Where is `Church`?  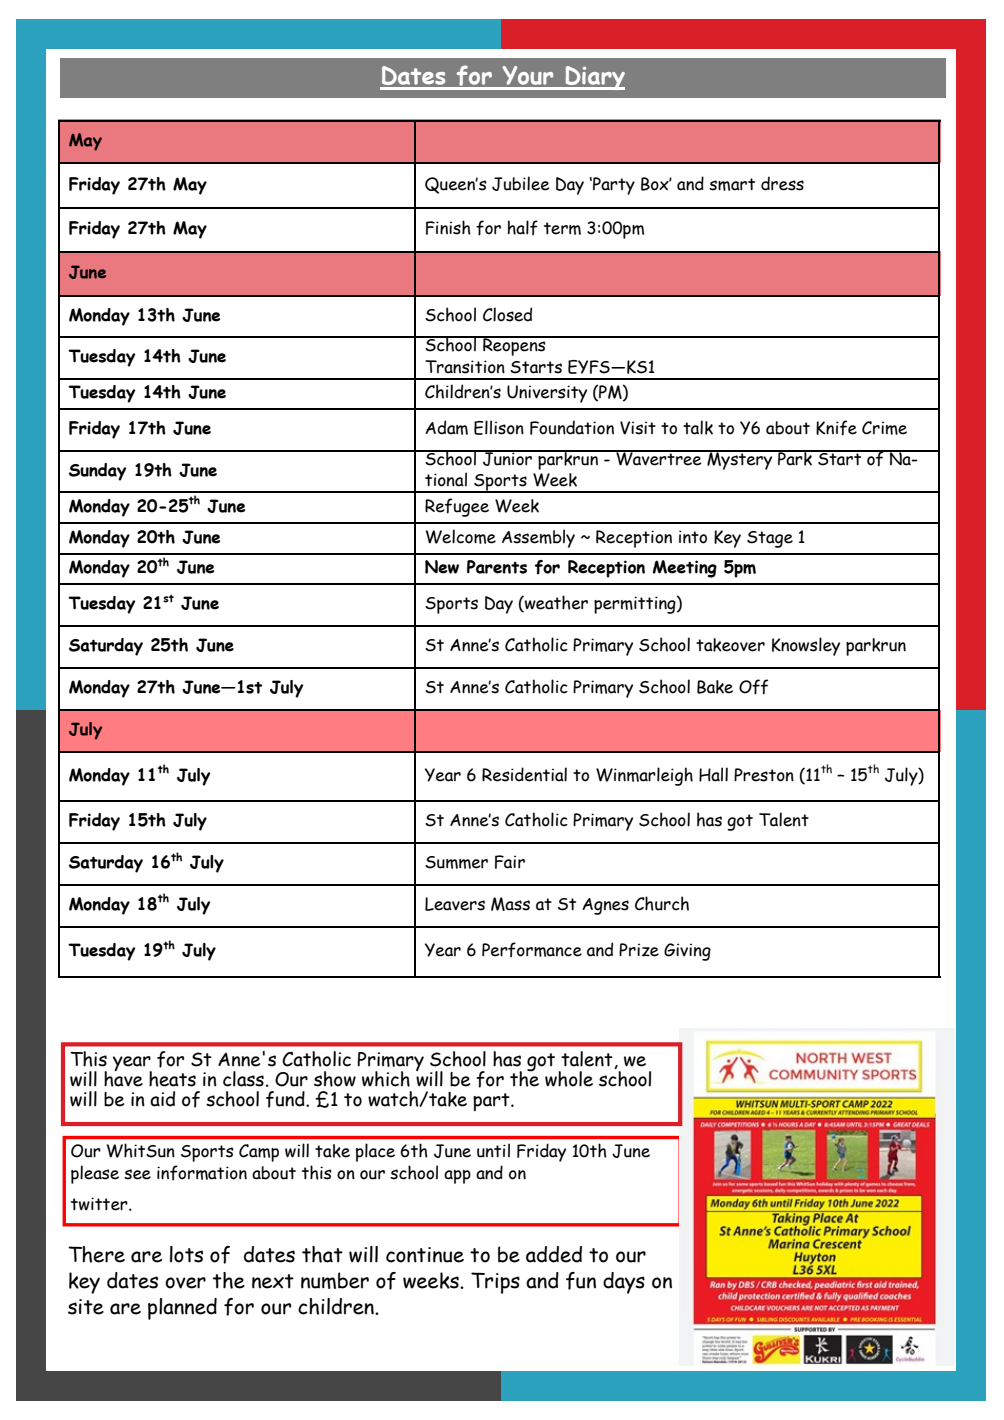 Church is located at coordinates (662, 903).
